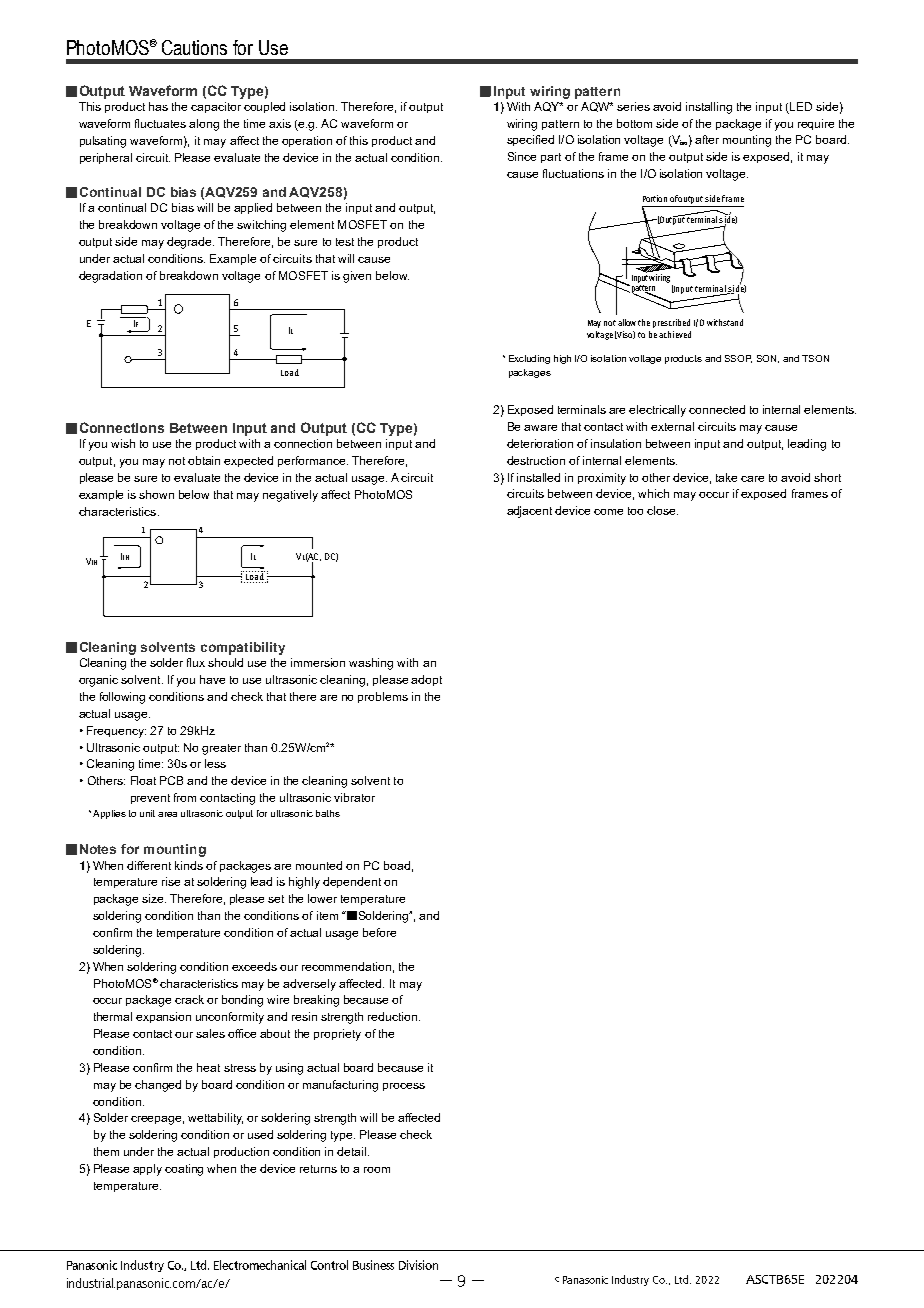  I want to click on connected, so click(717, 409).
